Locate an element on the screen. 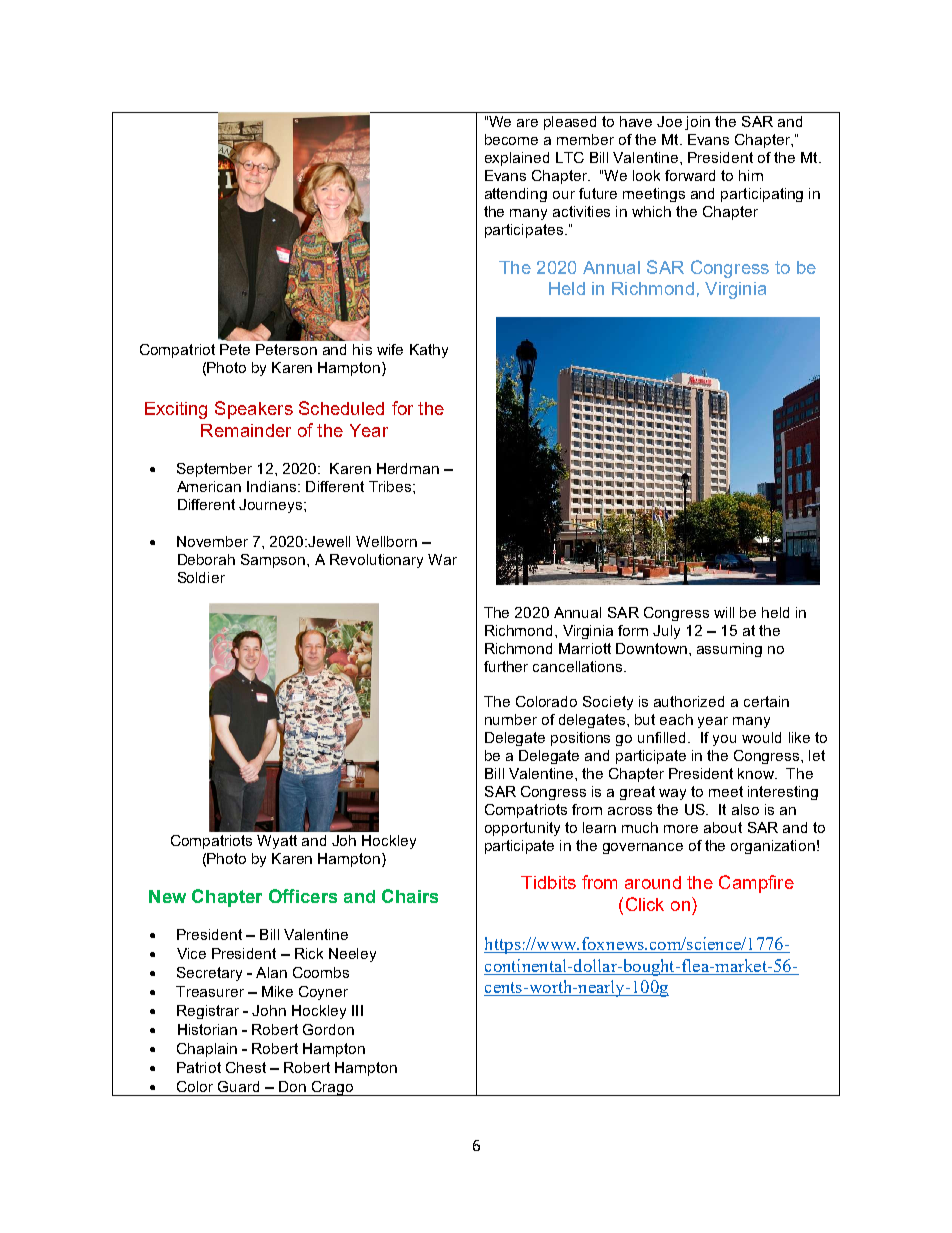 This screenshot has width=952, height=1233. become is located at coordinates (511, 139).
